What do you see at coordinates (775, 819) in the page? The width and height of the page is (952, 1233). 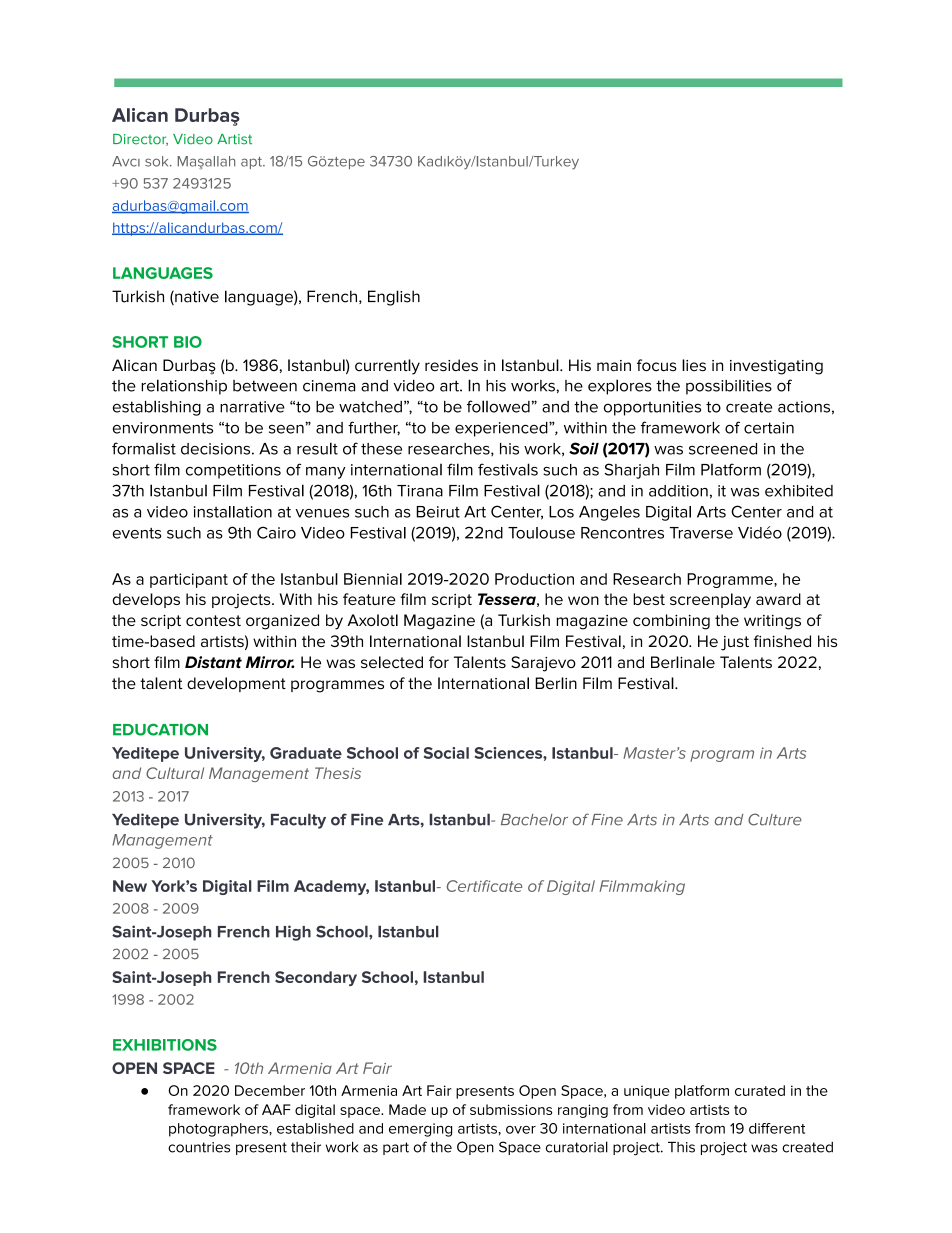 I see `Culture` at bounding box center [775, 819].
